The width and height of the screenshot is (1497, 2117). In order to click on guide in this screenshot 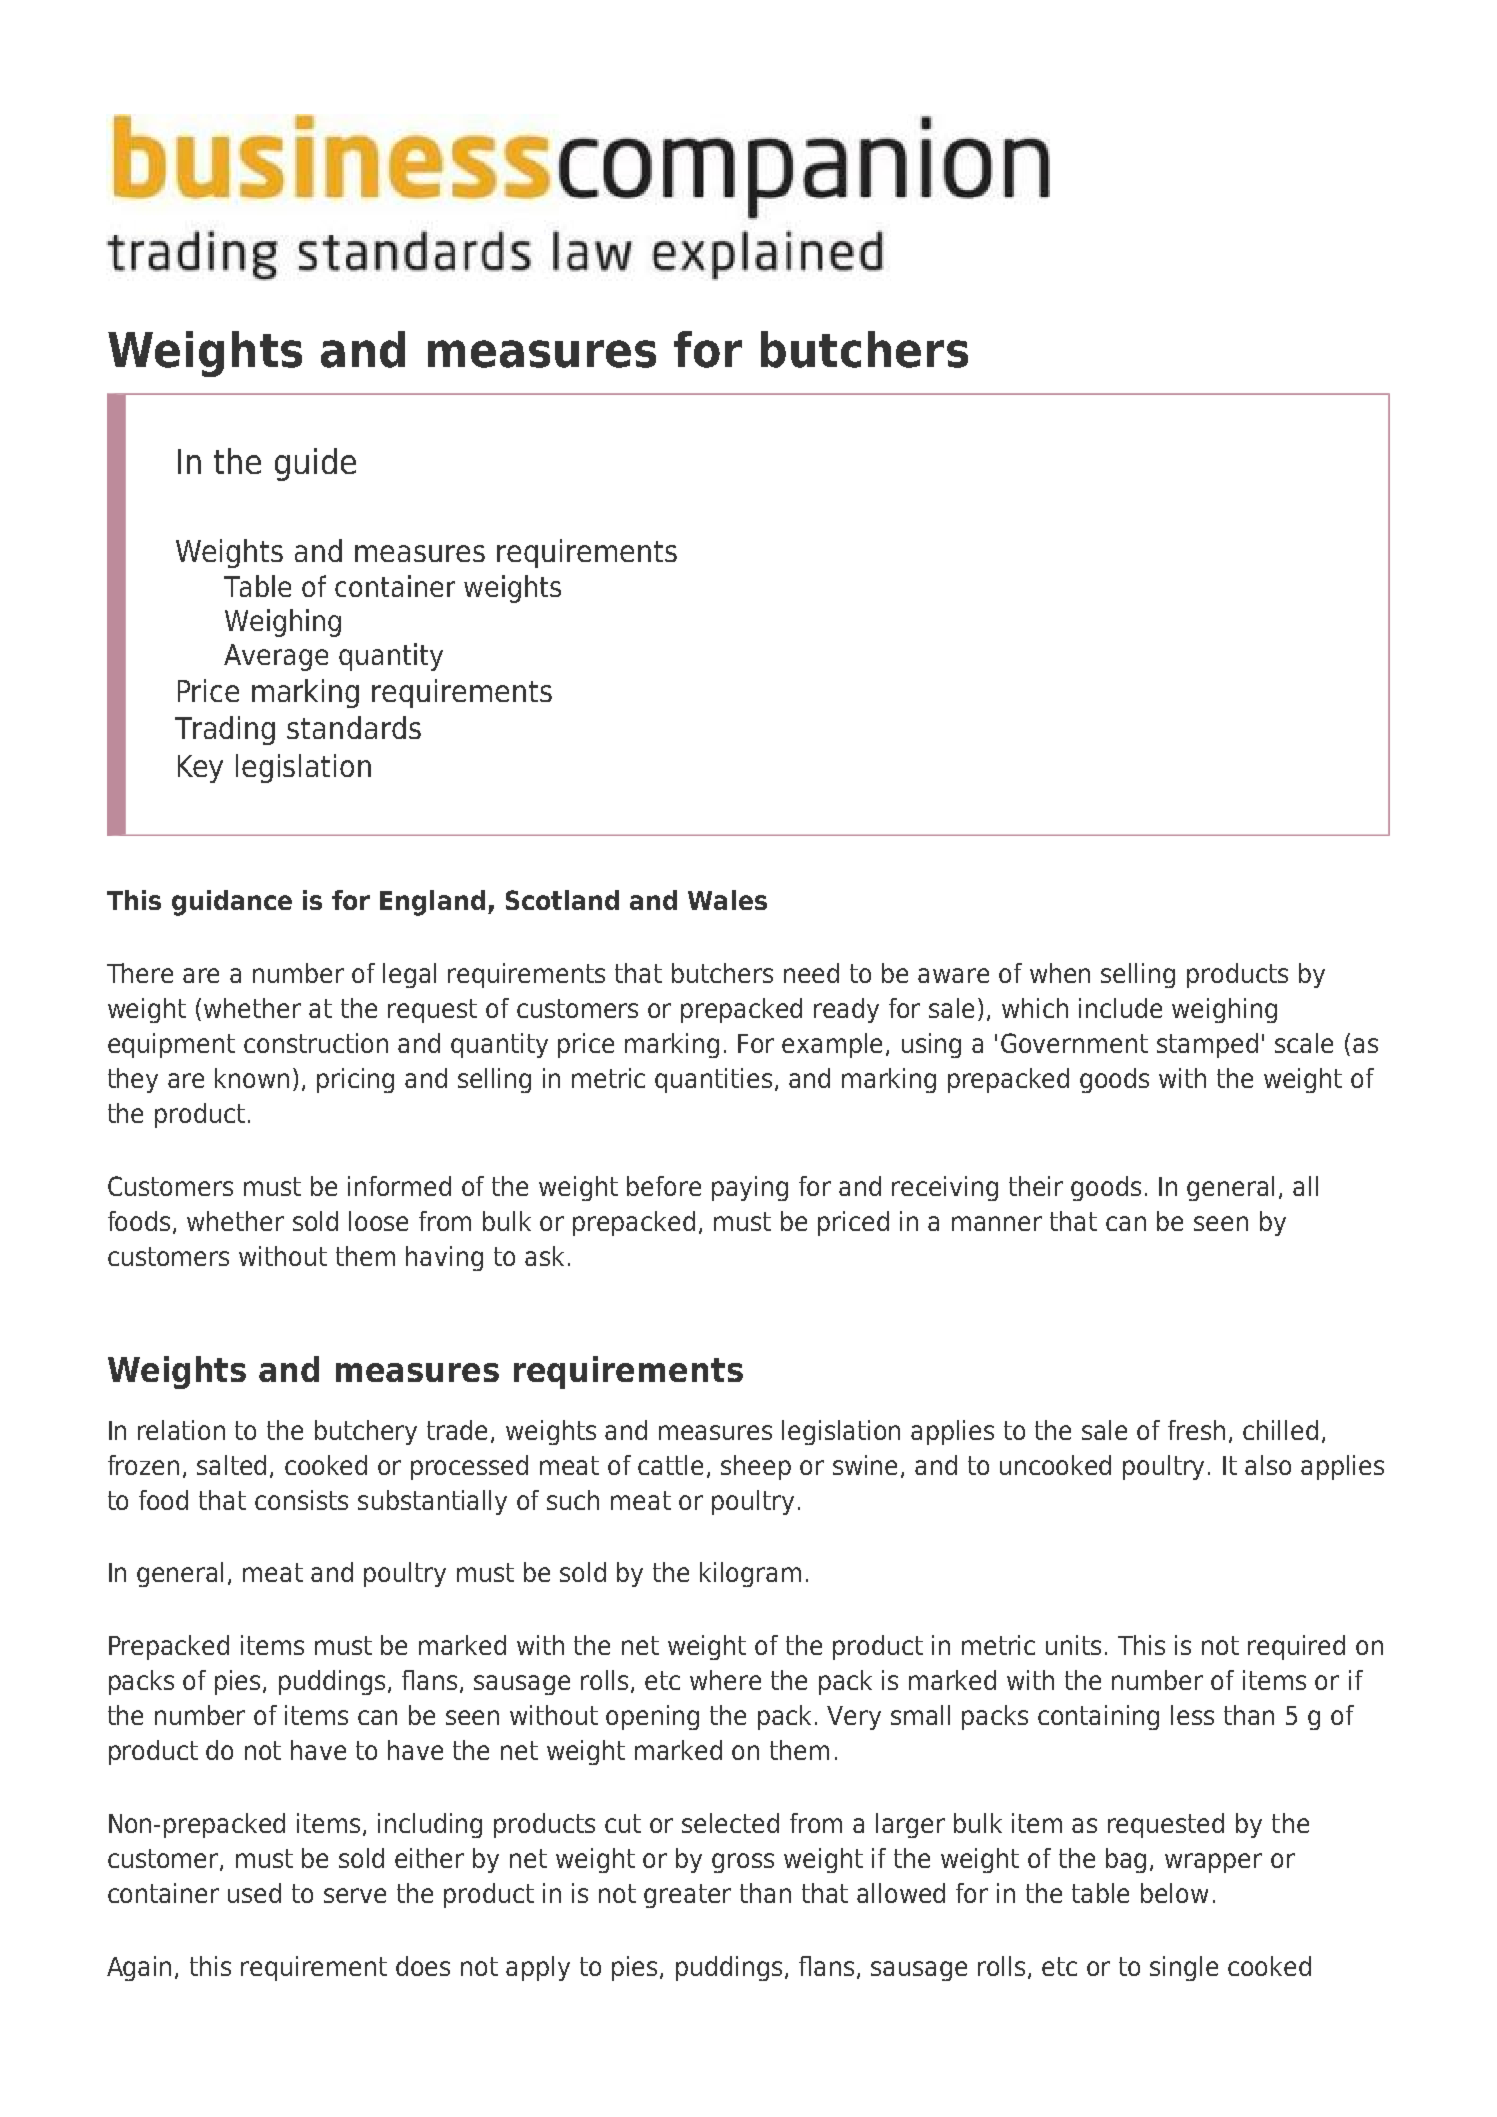, I will do `click(315, 464)`.
